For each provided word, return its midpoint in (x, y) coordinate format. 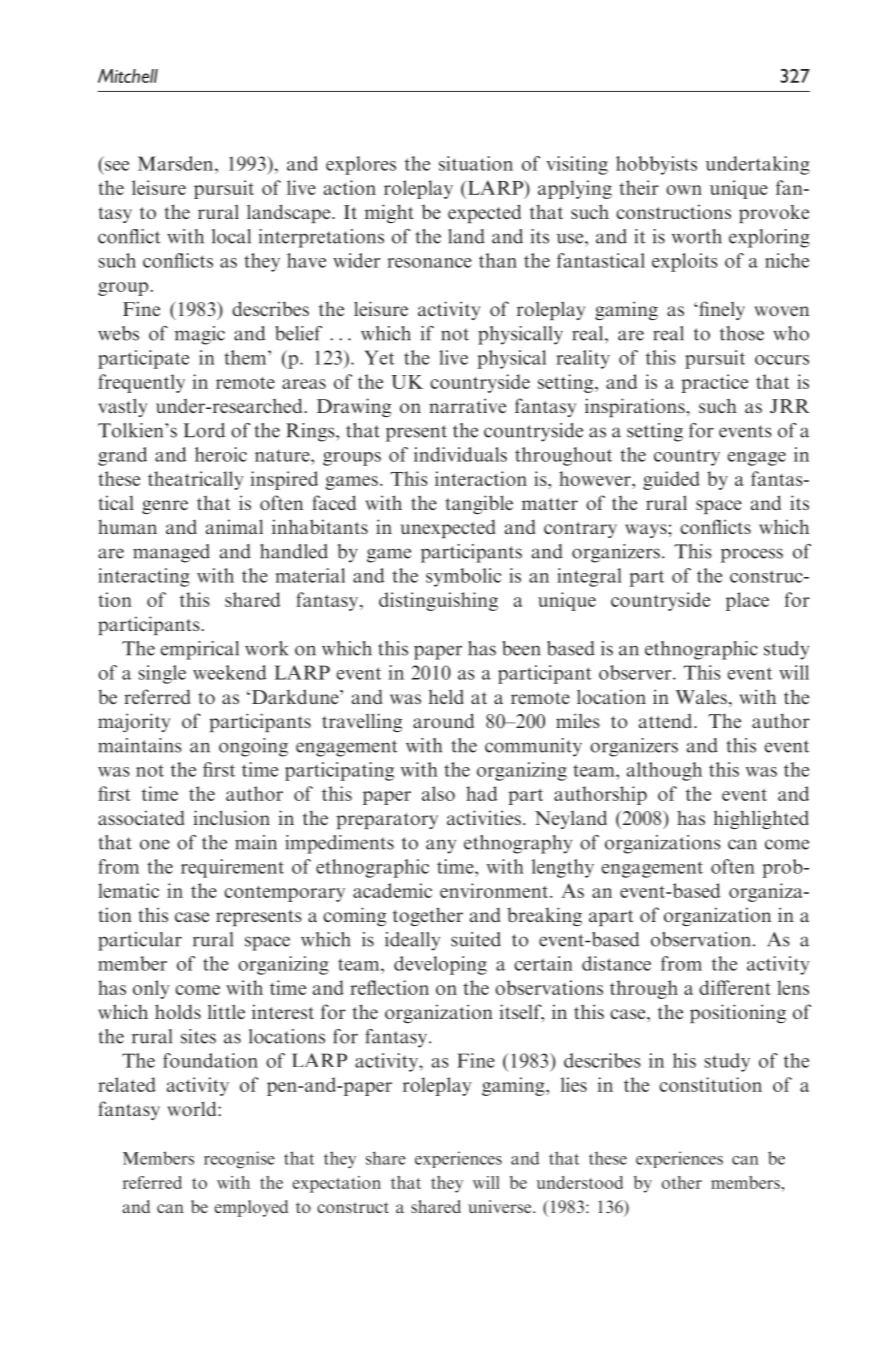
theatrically (195, 480)
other (682, 1182)
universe (501, 1206)
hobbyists (656, 165)
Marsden (177, 163)
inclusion (232, 817)
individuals (460, 454)
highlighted (761, 819)
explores (361, 165)
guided (671, 480)
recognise (239, 1160)
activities (484, 817)
